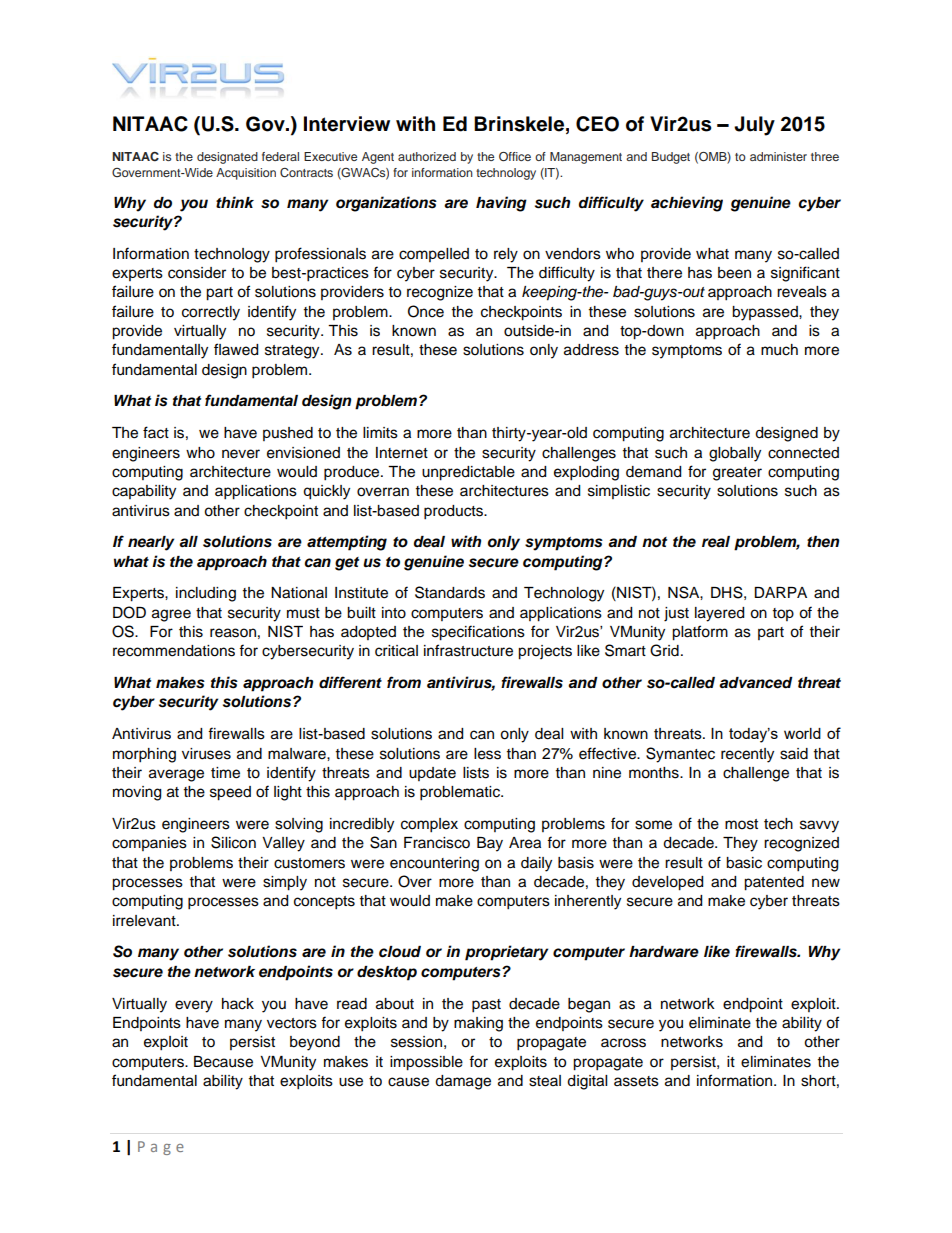  Describe the element at coordinates (754, 126) in the screenshot. I see `July` at that location.
